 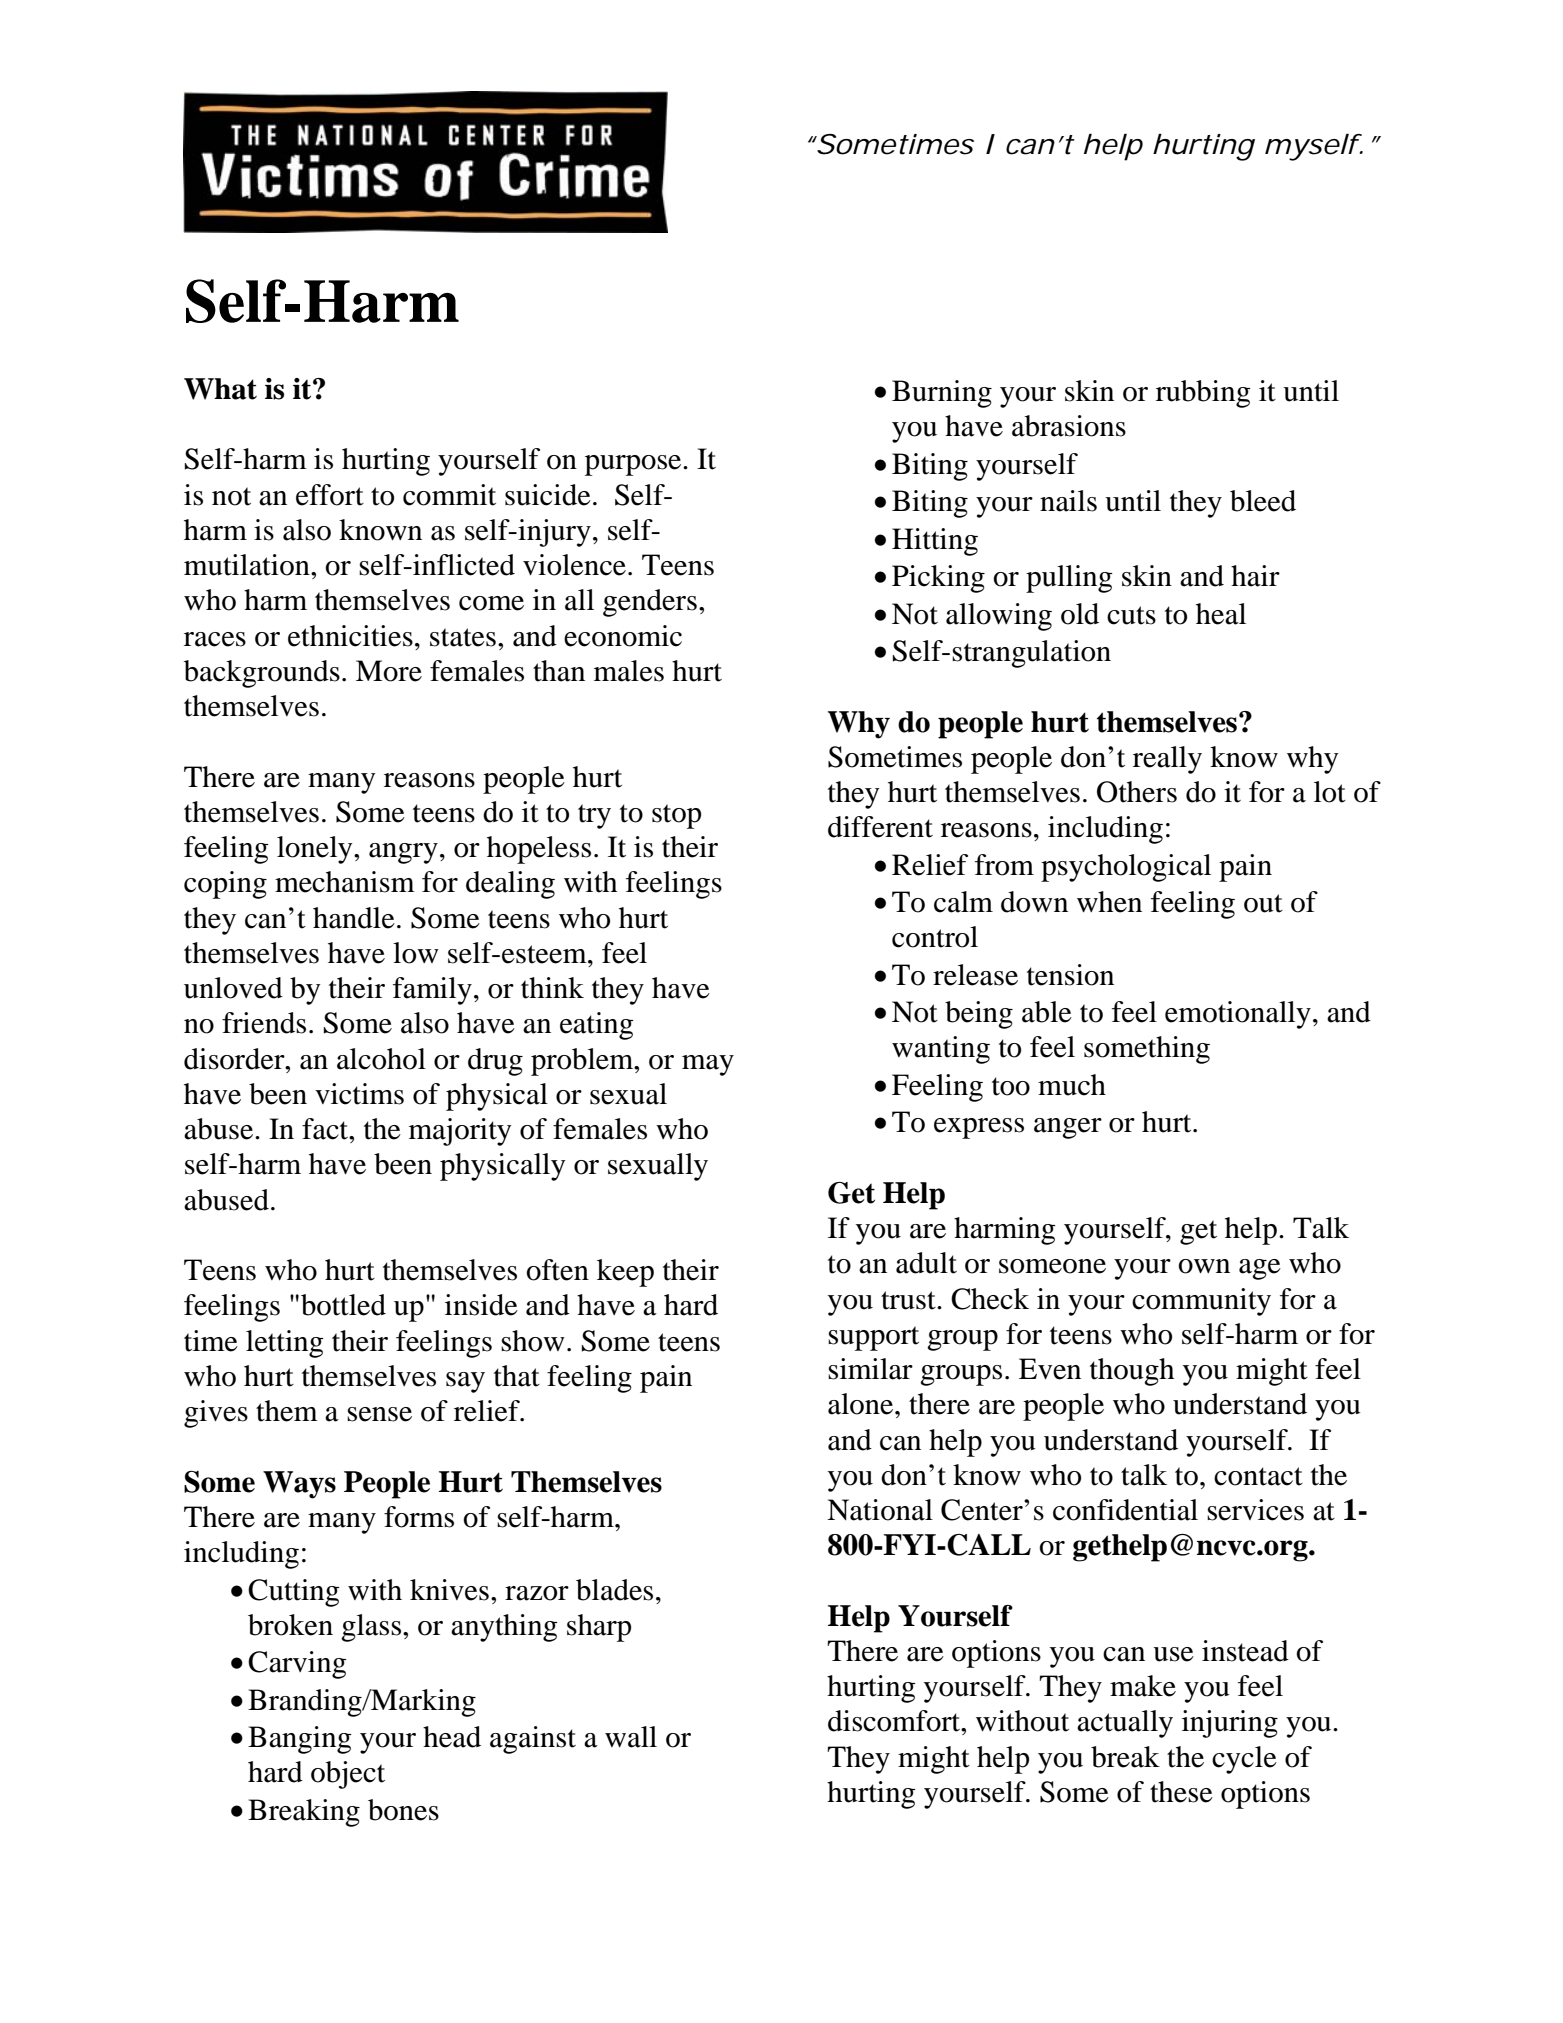 What do you see at coordinates (1181, 1792) in the page?
I see `these` at bounding box center [1181, 1792].
